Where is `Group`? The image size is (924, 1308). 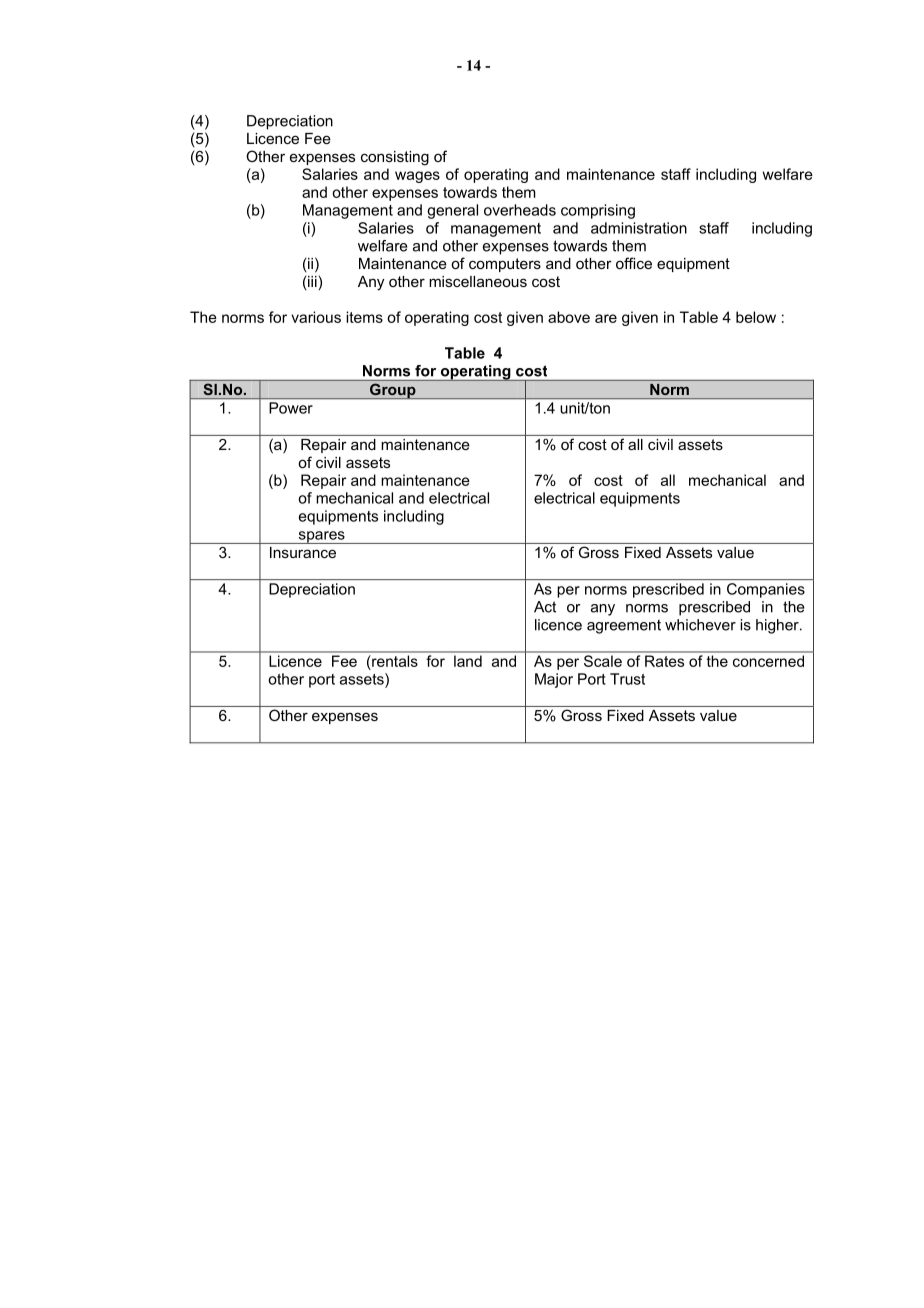
Group is located at coordinates (393, 391).
